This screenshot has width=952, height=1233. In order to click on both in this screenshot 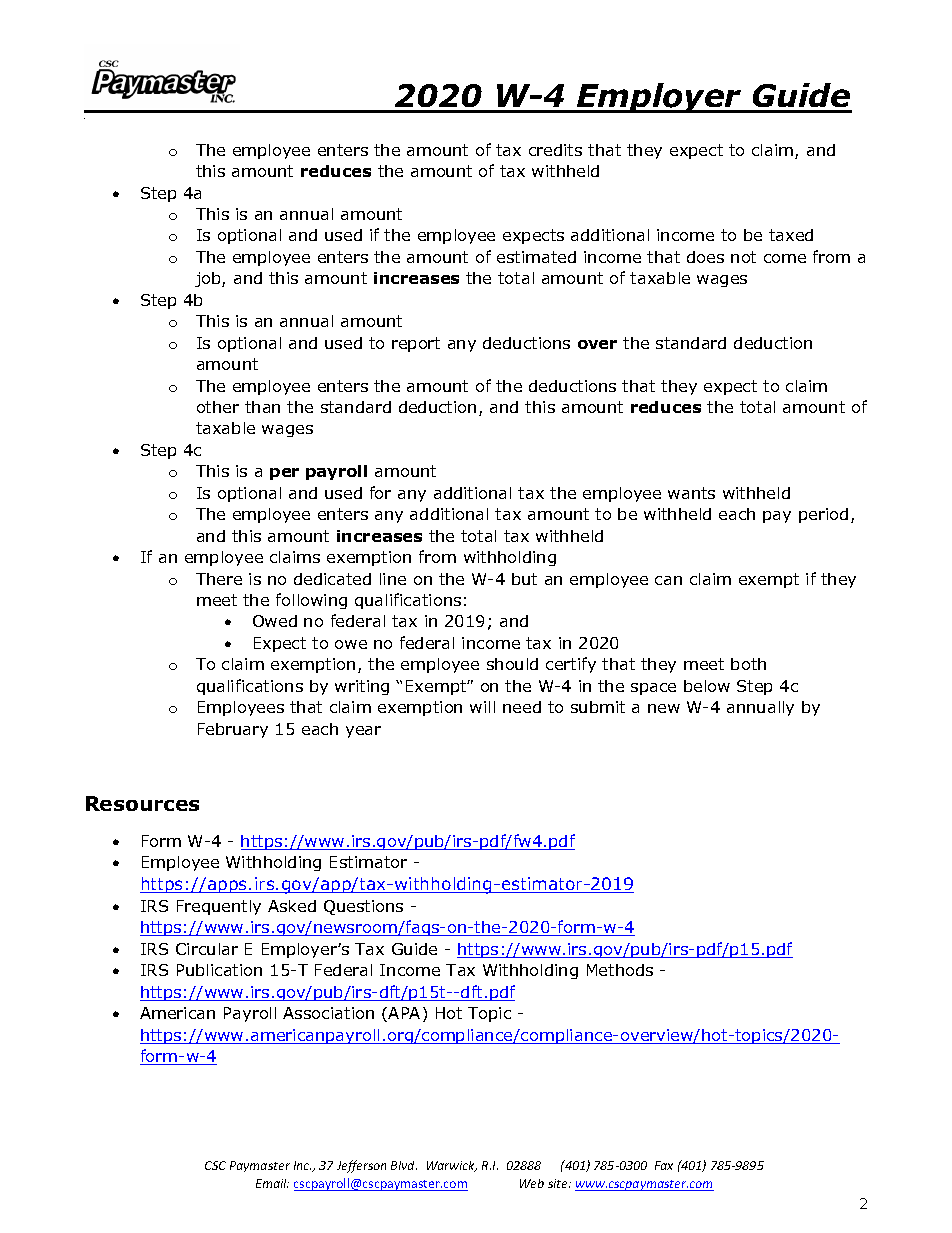, I will do `click(748, 664)`.
